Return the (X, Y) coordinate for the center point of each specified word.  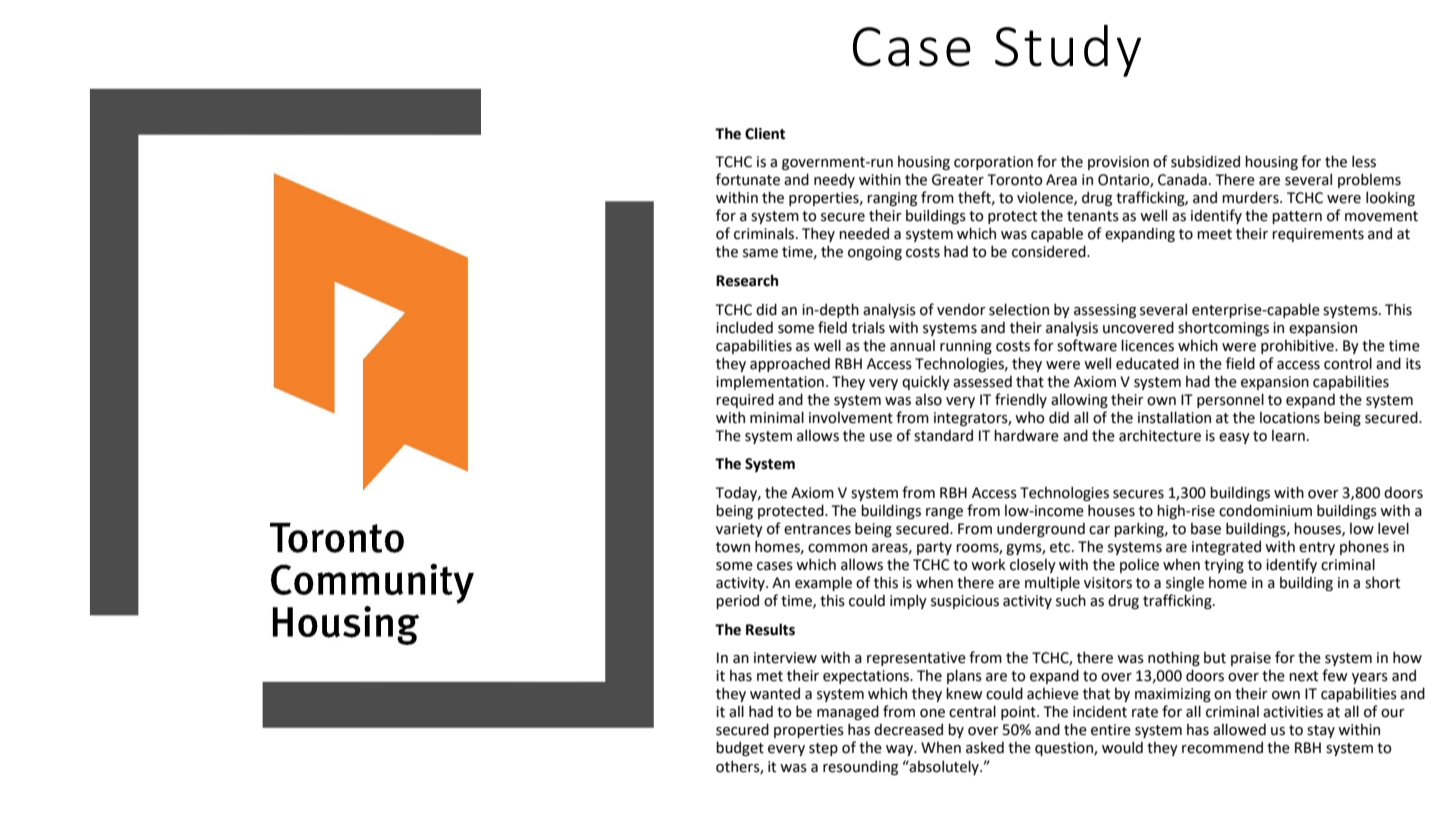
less (1364, 161)
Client (765, 133)
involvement (851, 418)
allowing (1079, 400)
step (823, 749)
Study (1068, 50)
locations (1290, 418)
